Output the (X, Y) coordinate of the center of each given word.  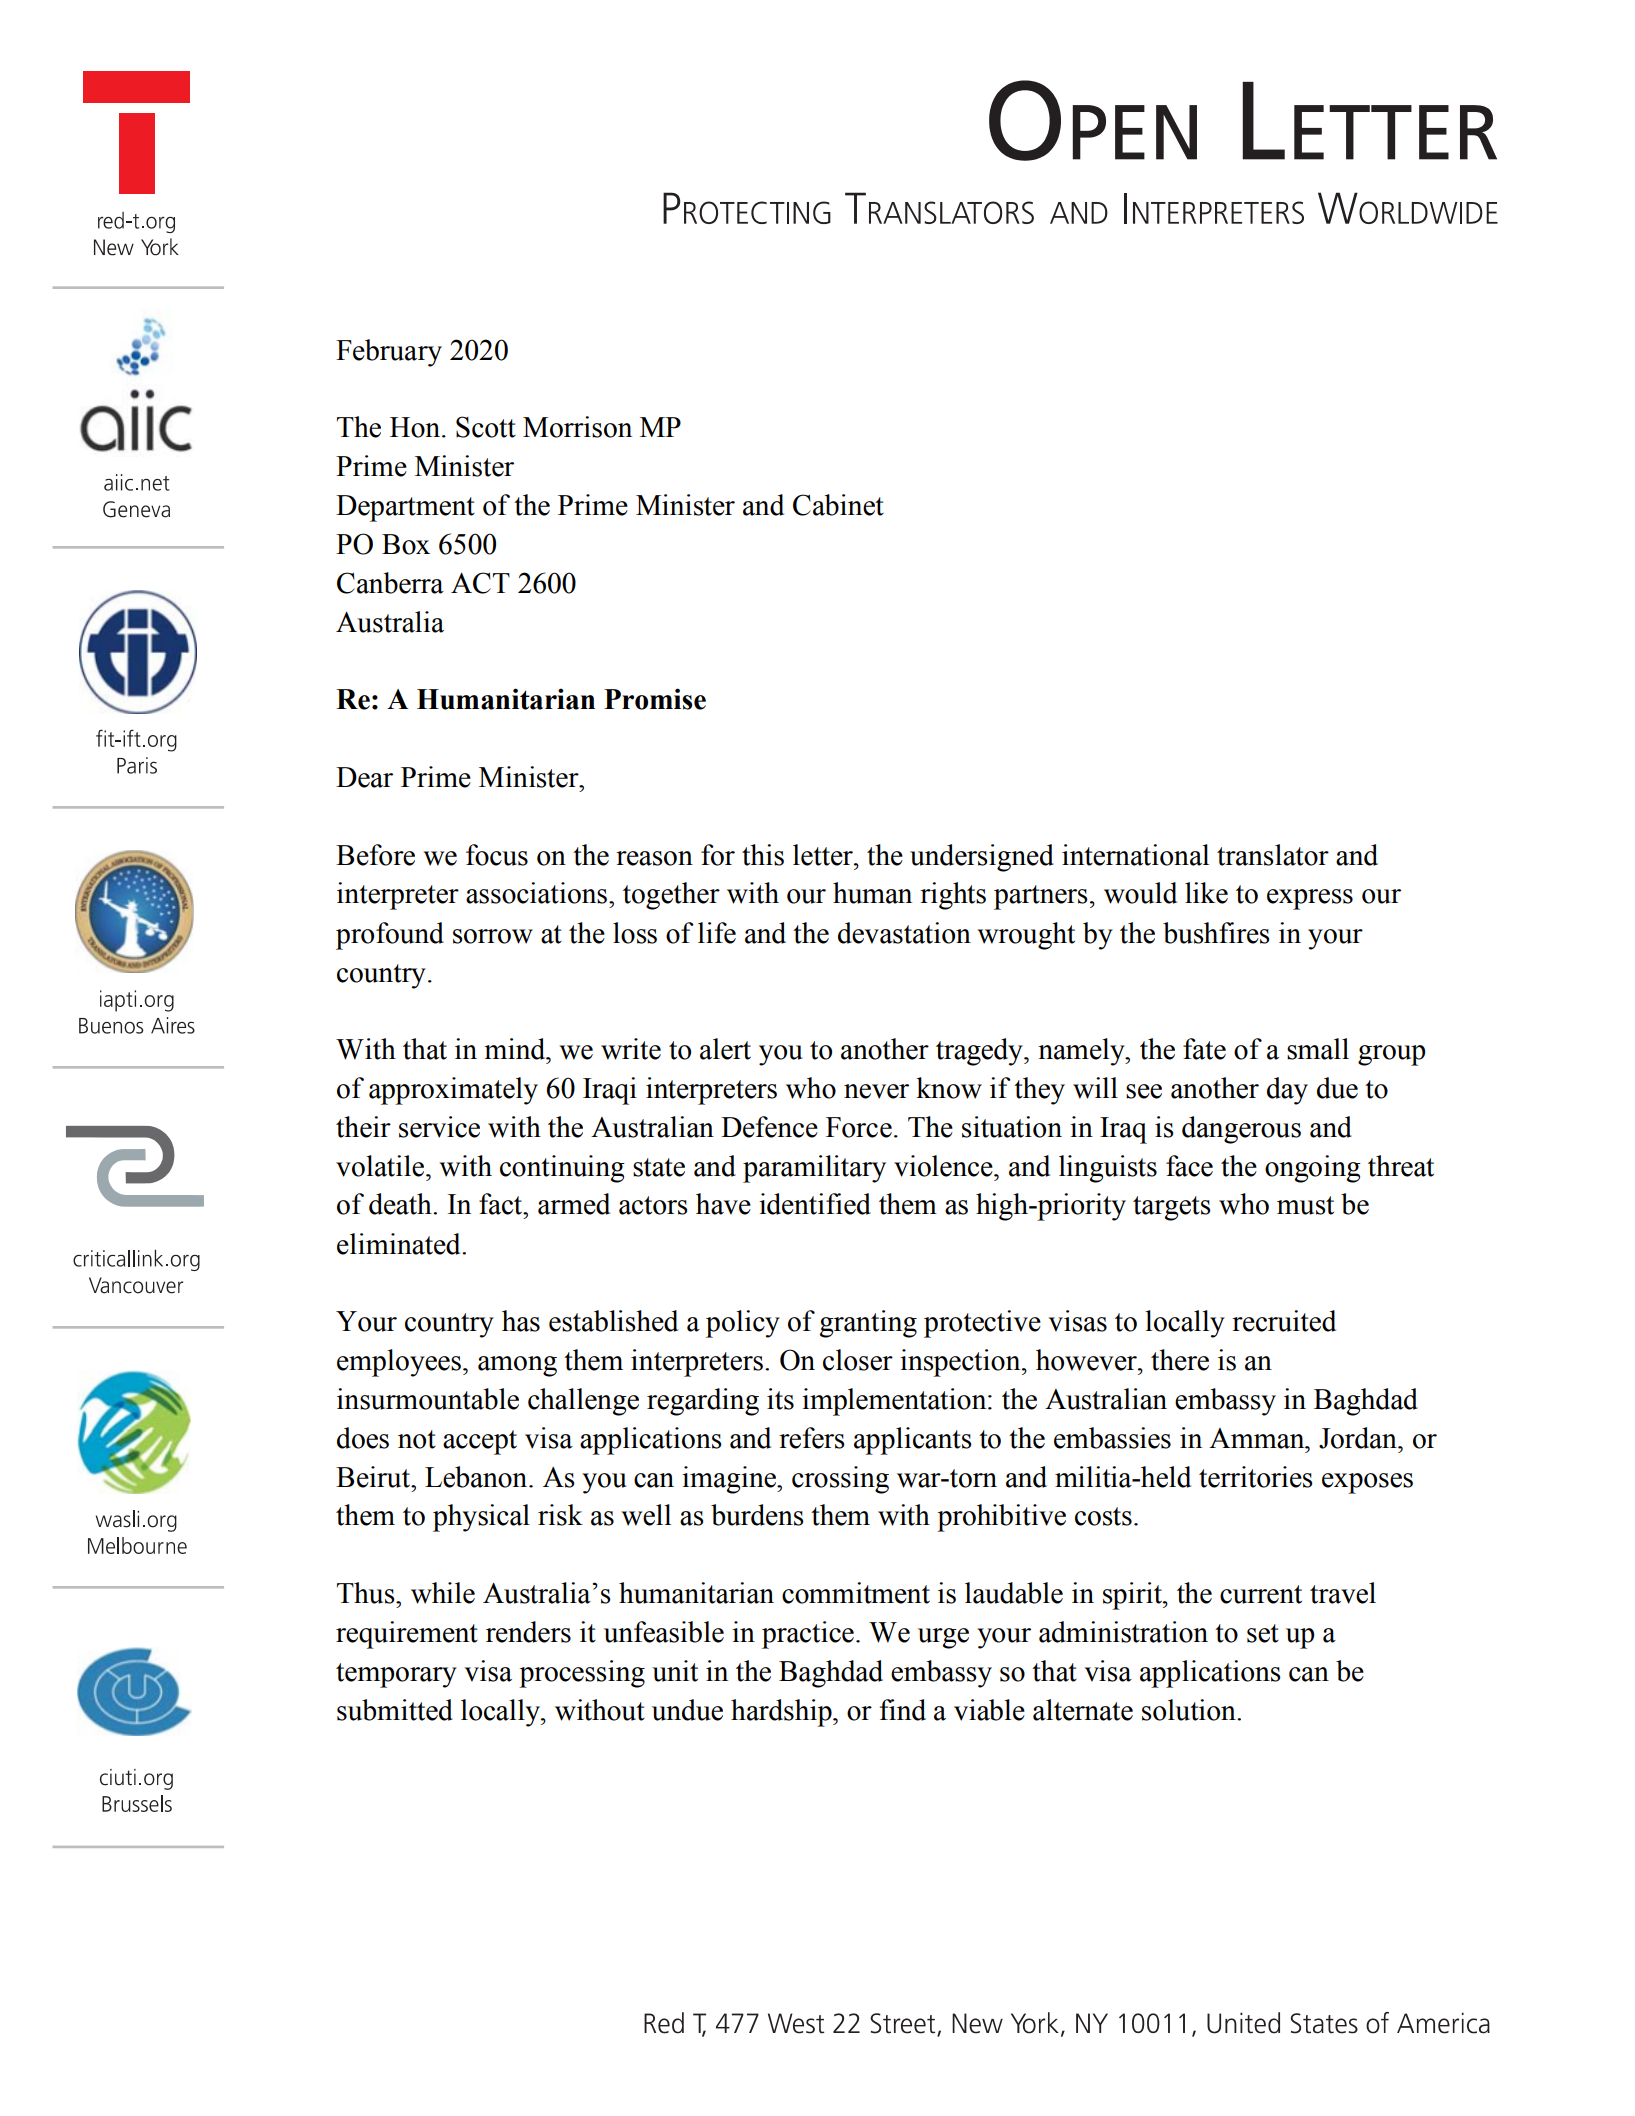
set (1263, 1633)
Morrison (577, 427)
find (903, 1710)
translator (1273, 855)
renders (528, 1632)
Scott (486, 427)
